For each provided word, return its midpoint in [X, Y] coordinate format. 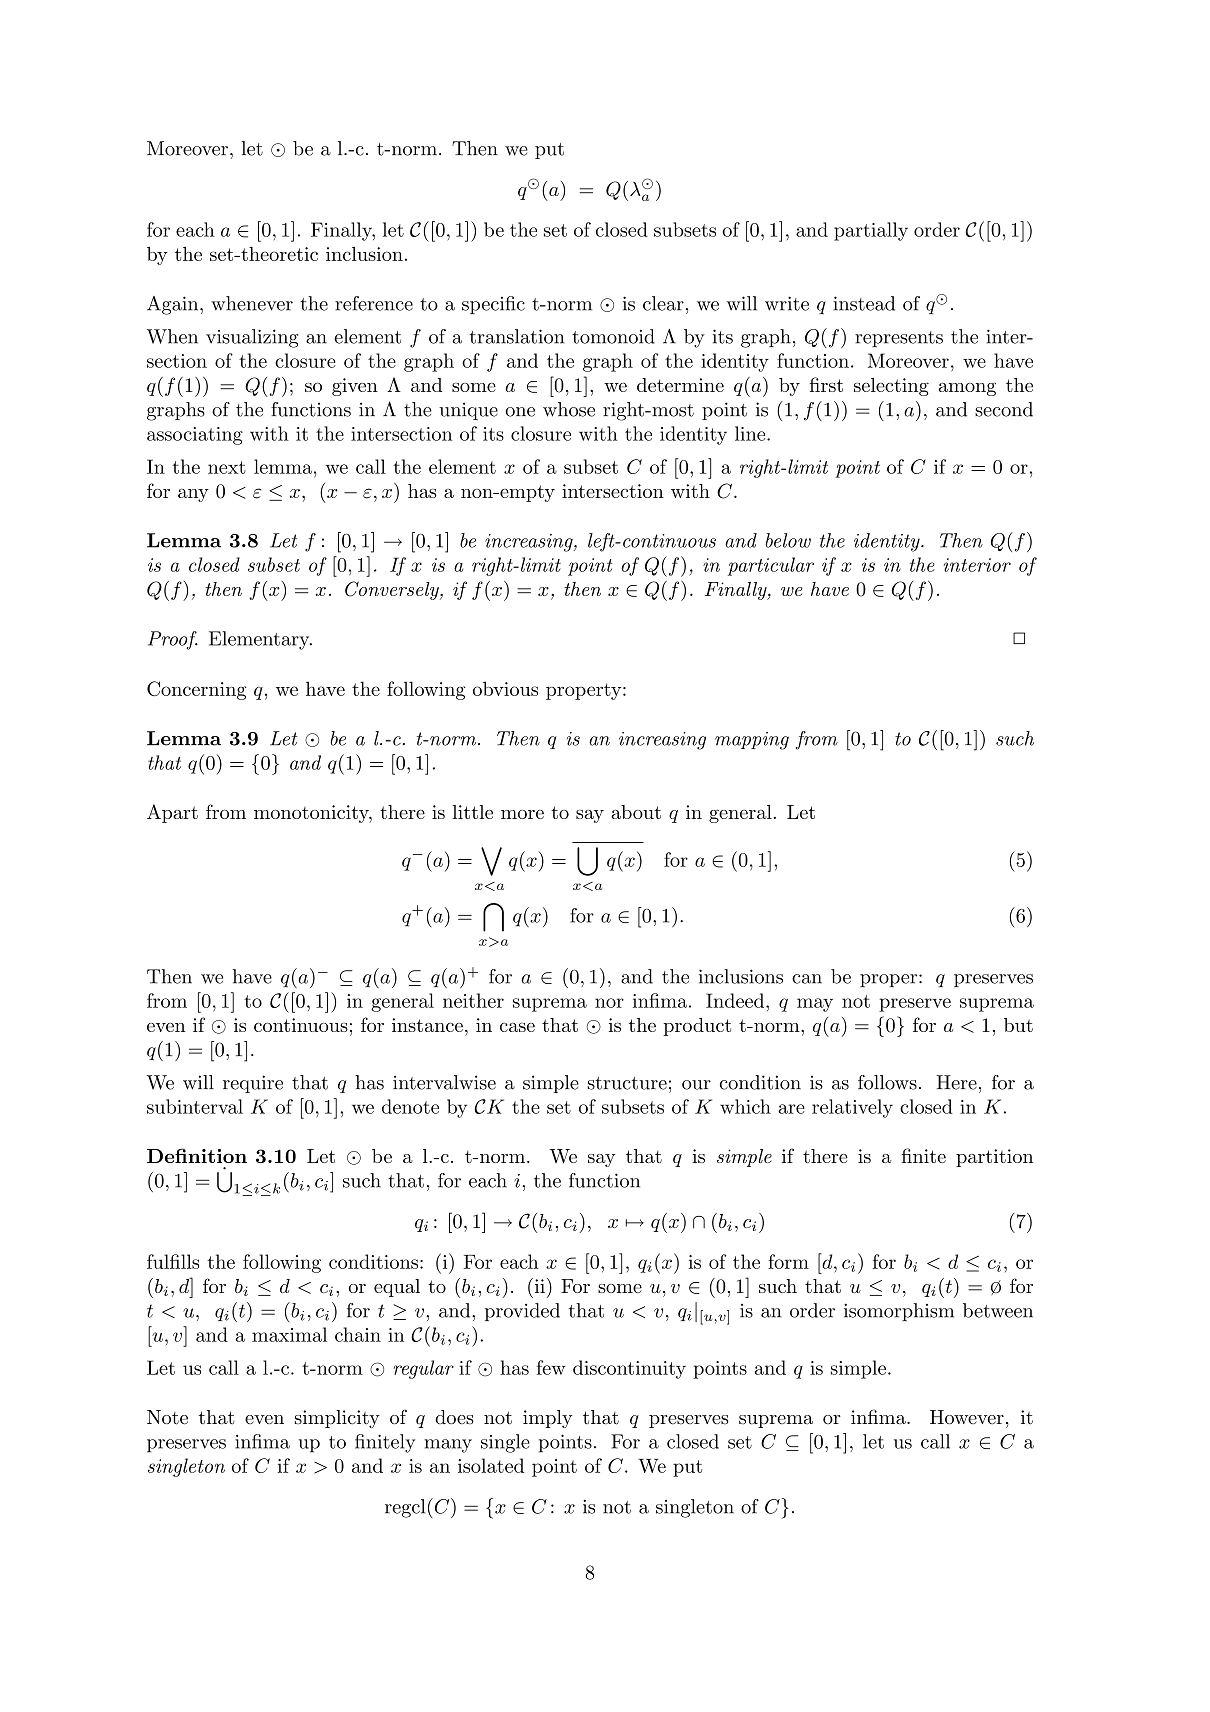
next [227, 467]
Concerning [197, 690]
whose [569, 409]
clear [663, 303]
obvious [505, 688]
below [788, 540]
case [517, 1027]
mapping [752, 741]
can [807, 979]
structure [627, 1083]
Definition [197, 1155]
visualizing [252, 338]
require [253, 1084]
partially [871, 231]
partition [994, 1158]
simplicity [337, 1419]
